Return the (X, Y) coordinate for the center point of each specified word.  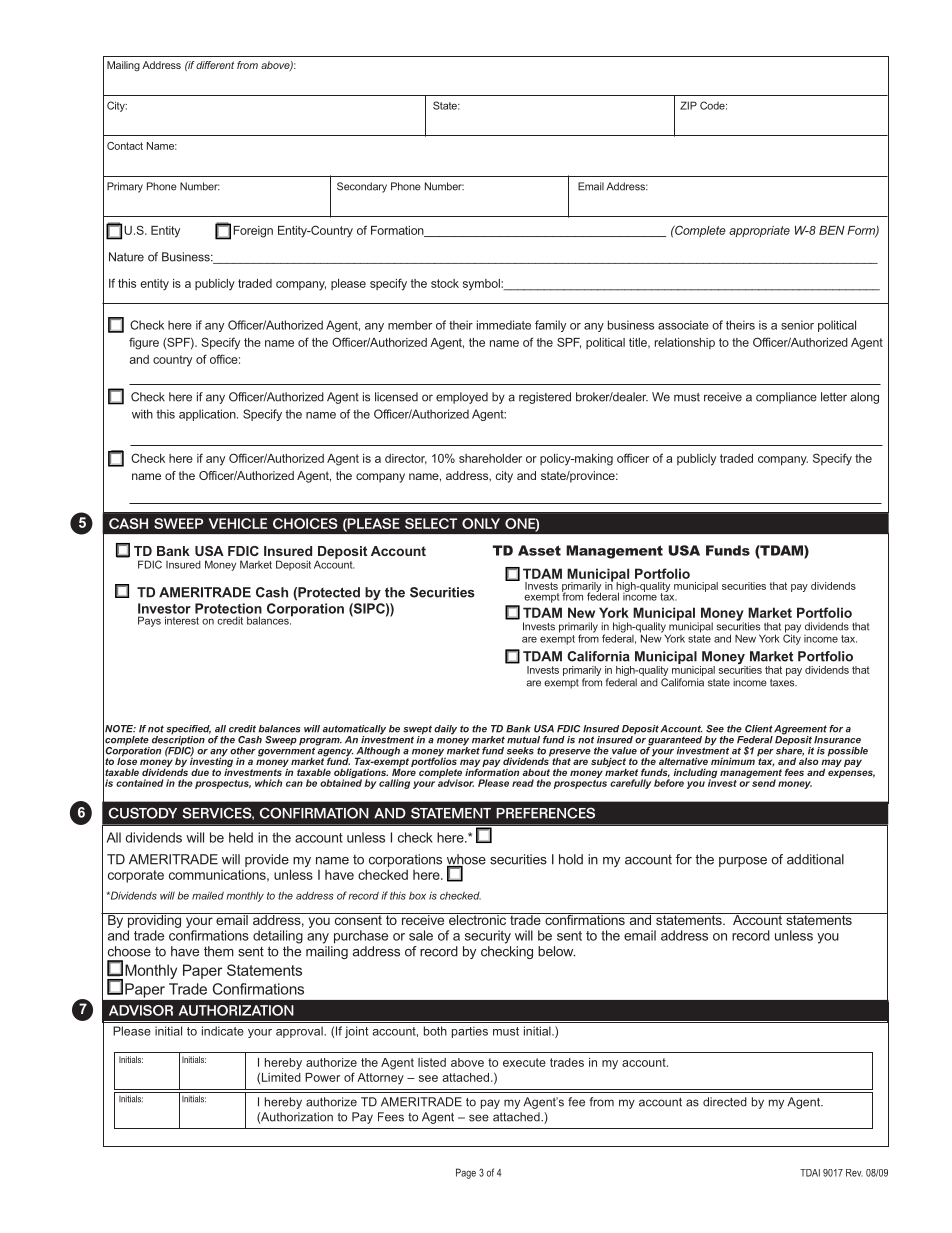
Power (322, 1077)
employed (462, 398)
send (763, 782)
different (215, 65)
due (200, 772)
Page (466, 1173)
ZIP (688, 105)
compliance (786, 398)
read (523, 783)
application (208, 415)
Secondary (362, 187)
